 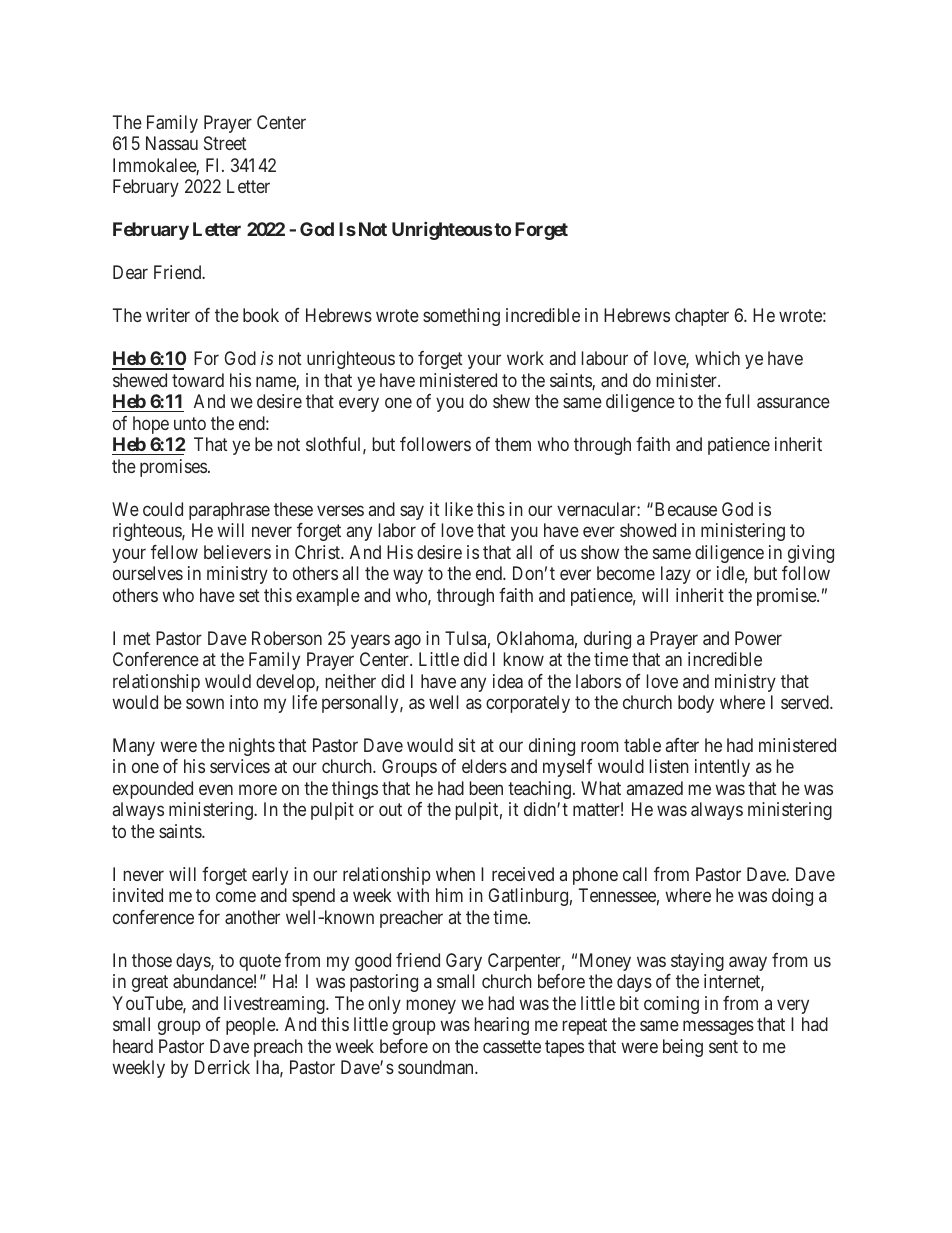 I want to click on unto, so click(x=190, y=423).
